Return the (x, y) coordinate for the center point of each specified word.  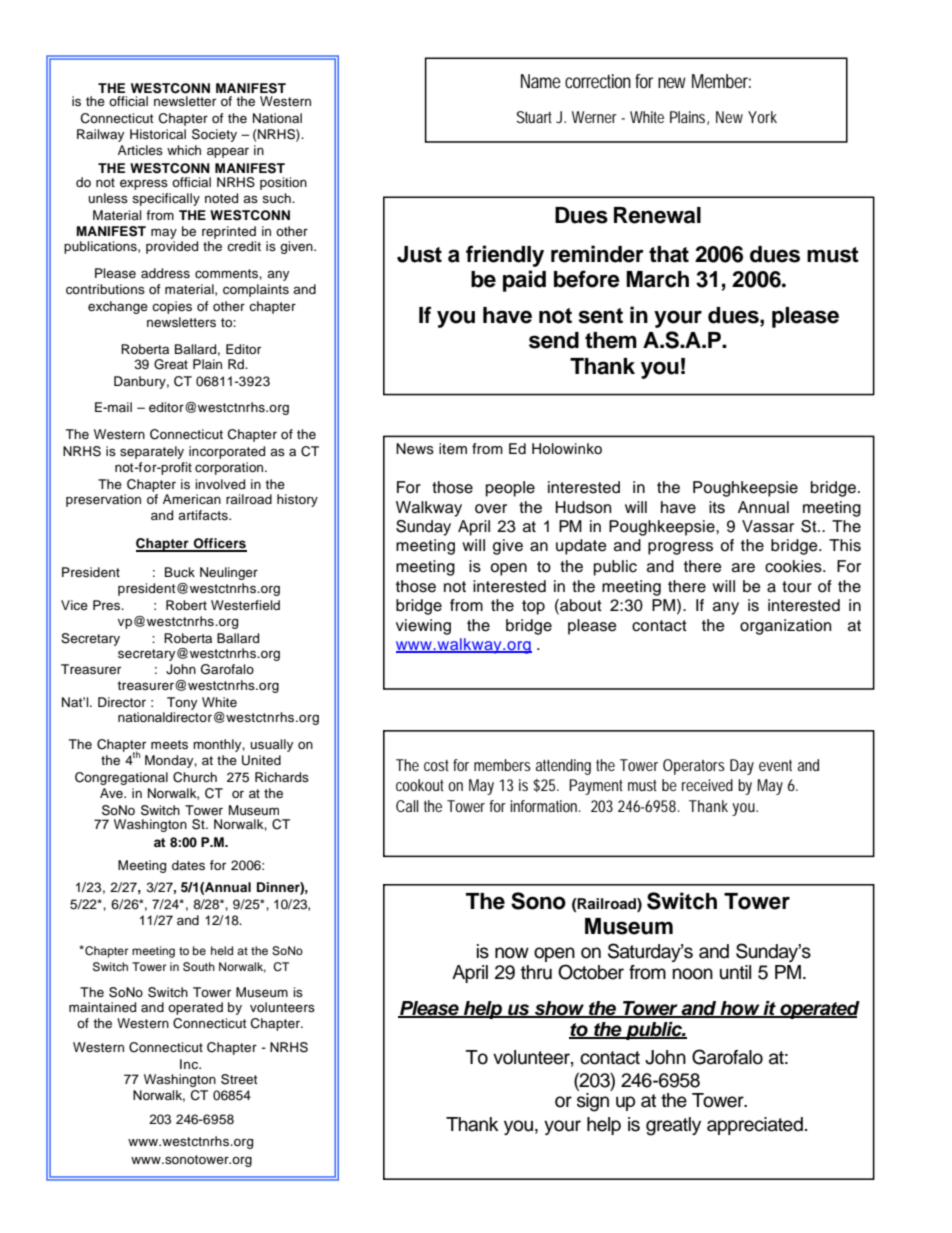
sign (593, 1102)
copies (172, 307)
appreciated (755, 1126)
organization (785, 627)
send (554, 340)
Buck (180, 572)
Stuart (534, 117)
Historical (158, 134)
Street (239, 1079)
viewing (423, 627)
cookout (420, 785)
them (611, 340)
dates (188, 865)
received (707, 785)
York (762, 117)
